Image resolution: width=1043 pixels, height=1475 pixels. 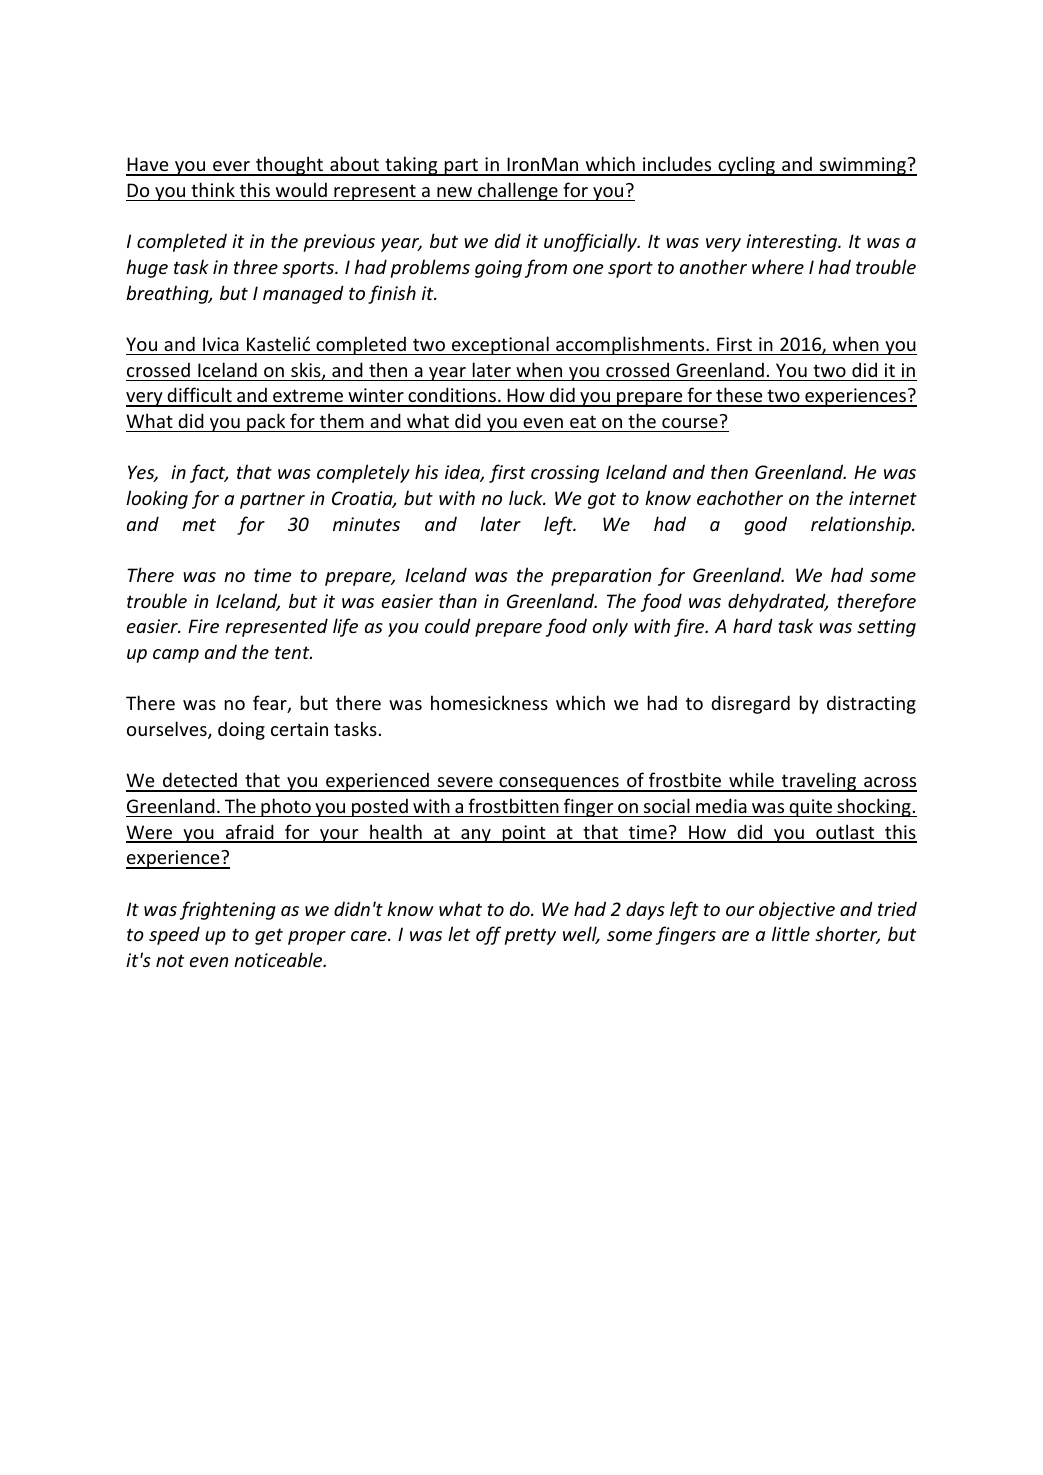 What do you see at coordinates (750, 704) in the screenshot?
I see `disregard` at bounding box center [750, 704].
